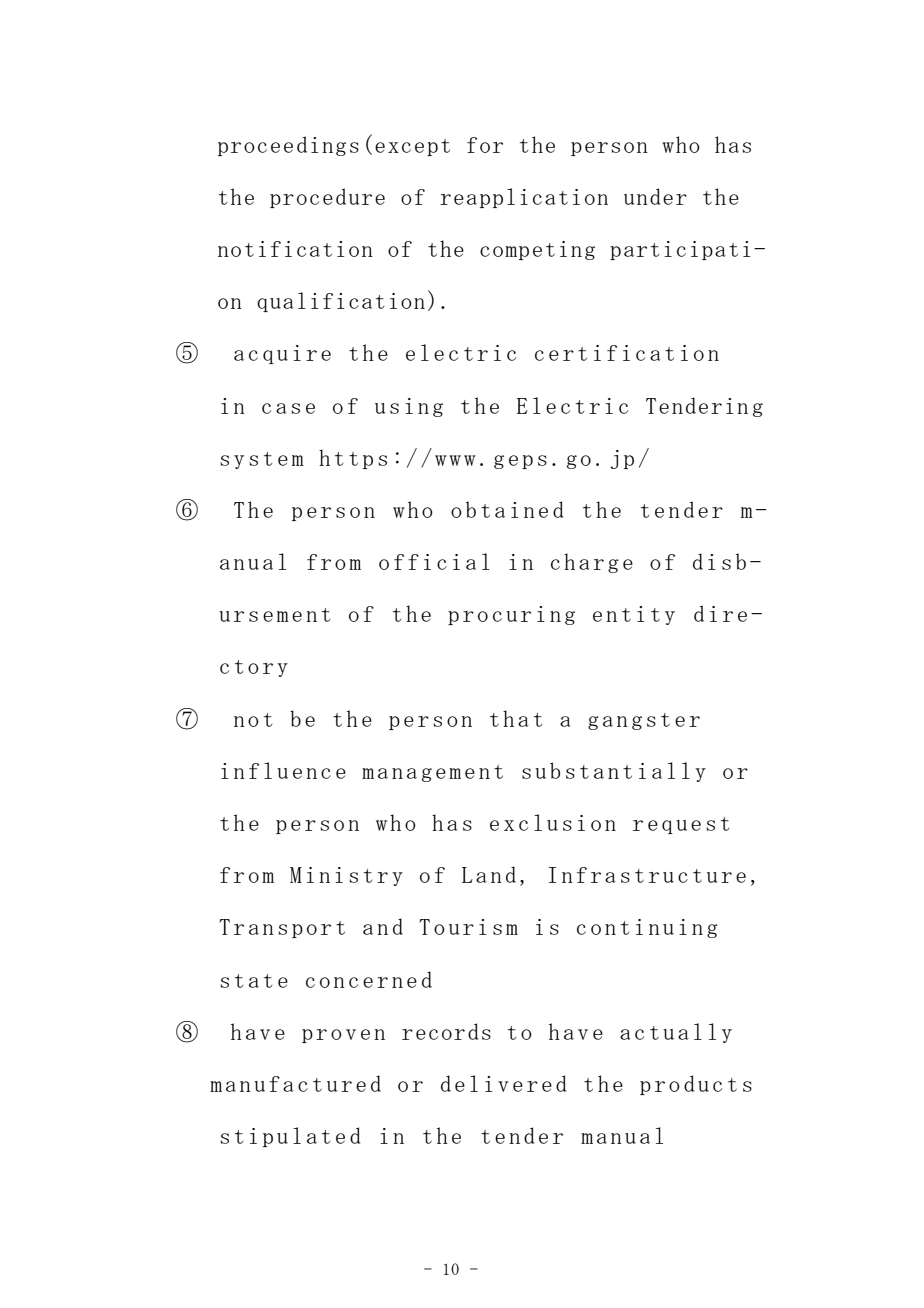 The height and width of the document is (1308, 924). Describe the element at coordinates (696, 1085) in the document. I see `products` at that location.
